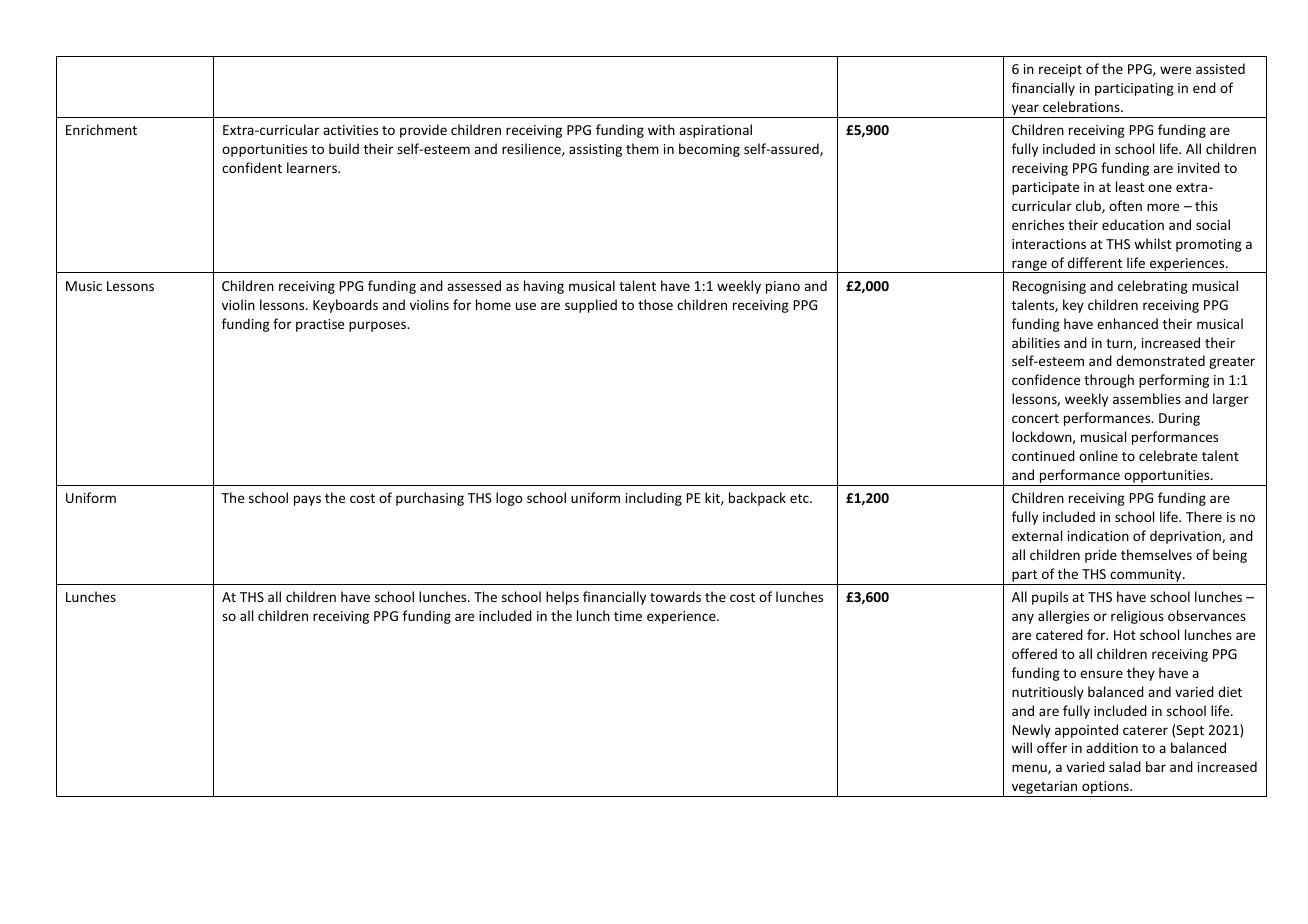  What do you see at coordinates (1050, 598) in the page?
I see `pupils` at bounding box center [1050, 598].
